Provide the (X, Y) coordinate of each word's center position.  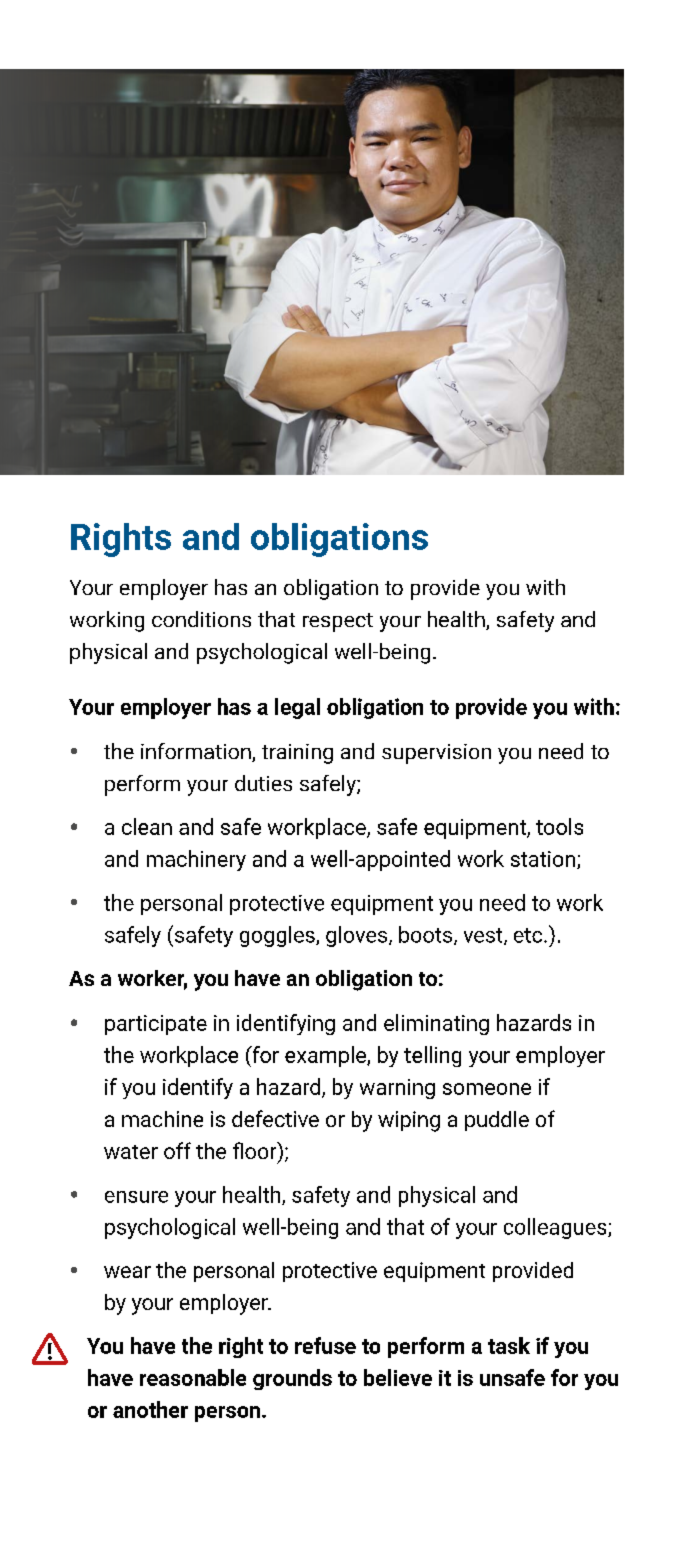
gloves (358, 936)
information (197, 752)
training (297, 754)
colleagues (556, 1228)
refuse (325, 1345)
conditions (201, 619)
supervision (436, 754)
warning (397, 1089)
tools (559, 826)
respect (338, 622)
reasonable (193, 1377)
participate (156, 1025)
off (177, 1150)
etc (529, 935)
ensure (136, 1197)
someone (487, 1089)
